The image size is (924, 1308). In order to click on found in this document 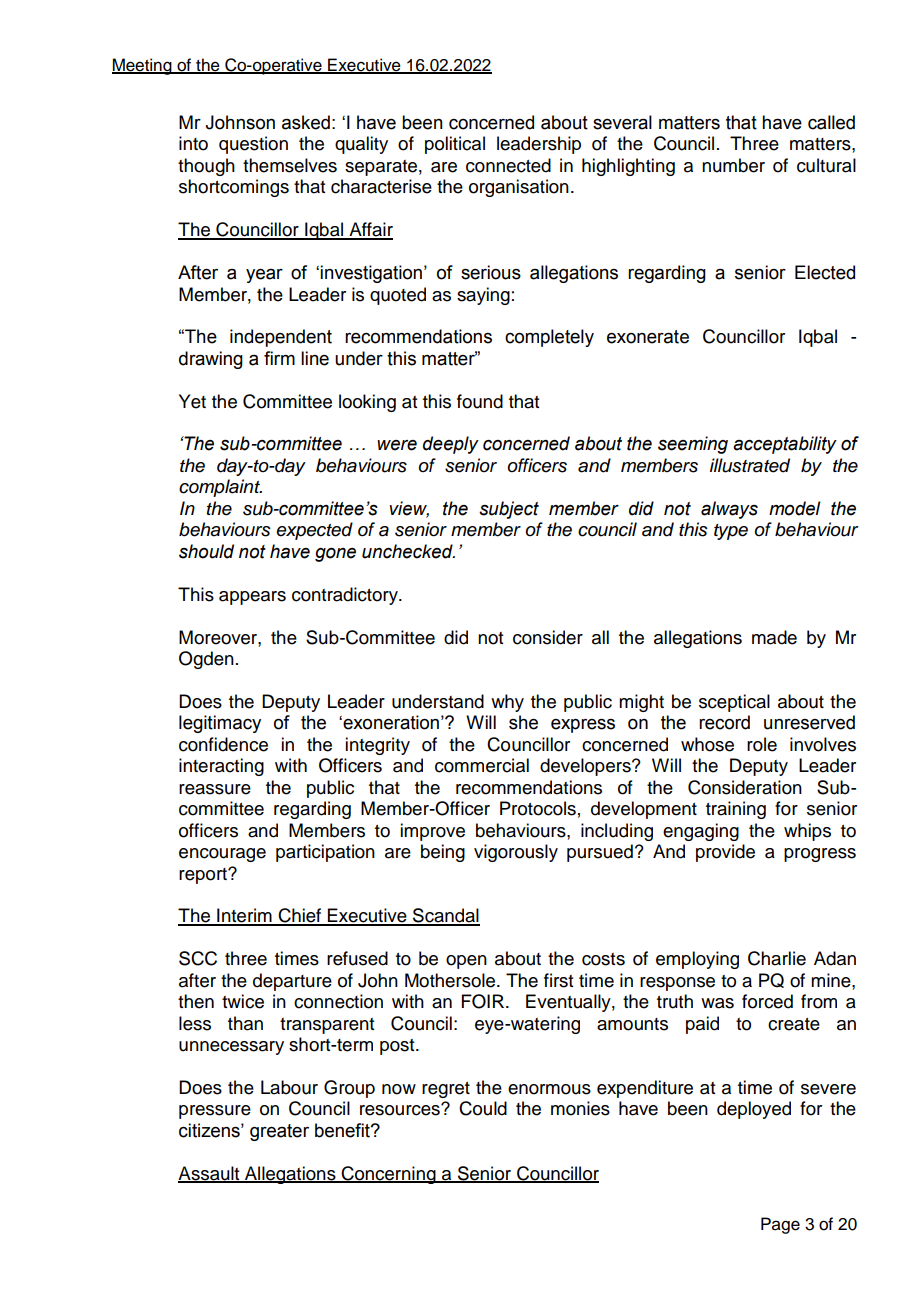, I will do `click(480, 401)`.
